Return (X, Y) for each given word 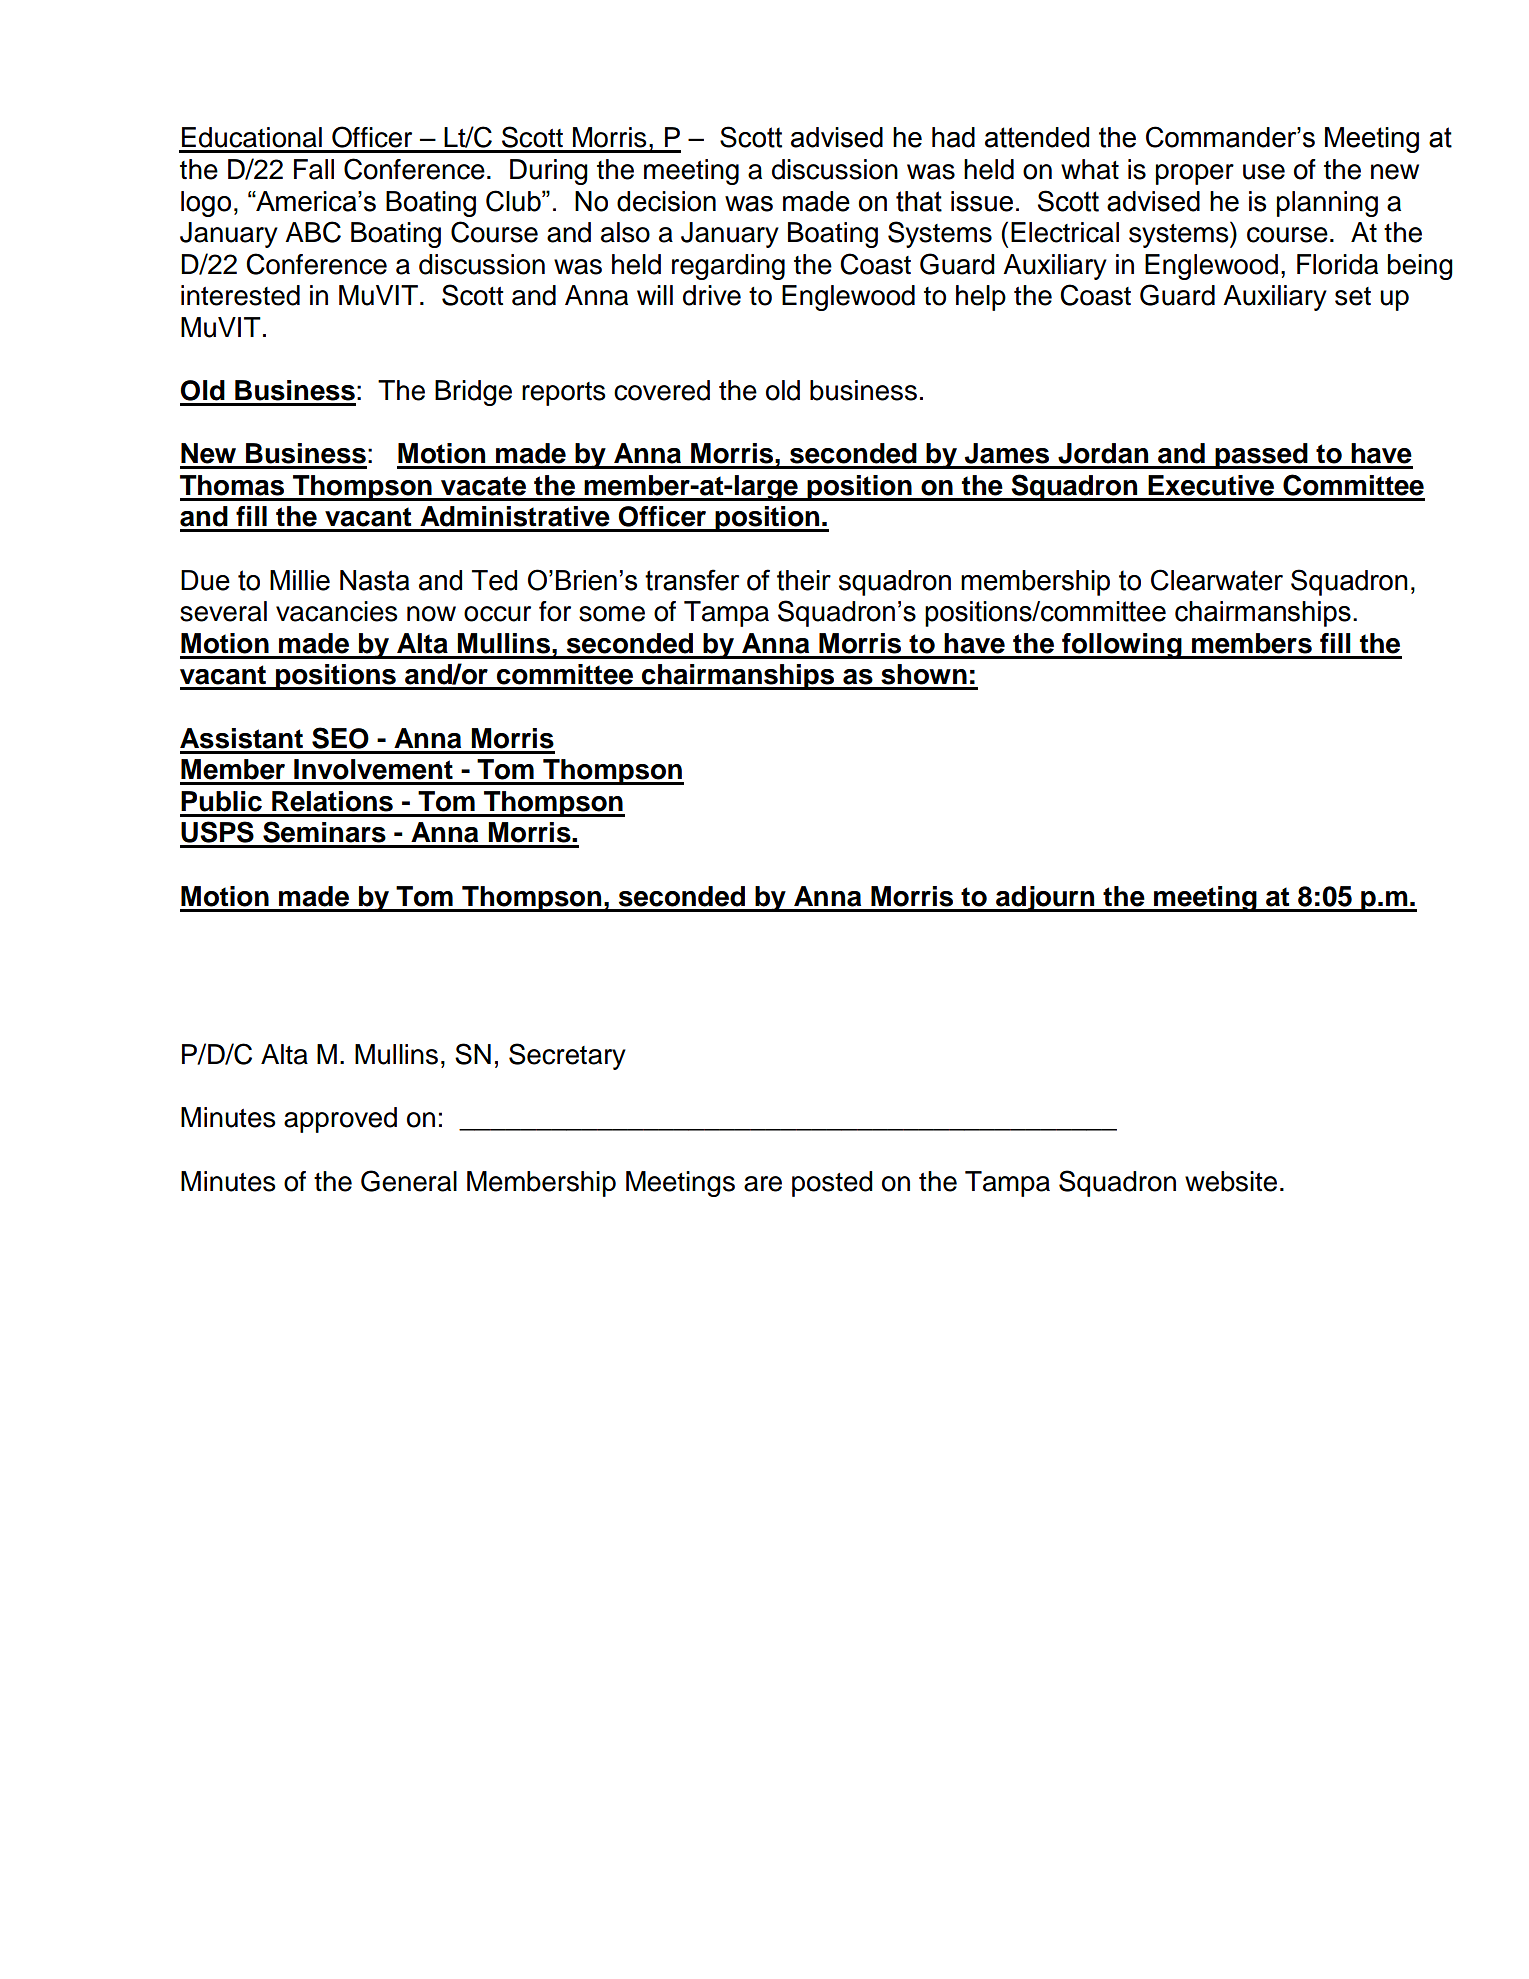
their (804, 580)
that (919, 201)
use (1264, 172)
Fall (314, 169)
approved (340, 1120)
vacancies (337, 611)
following (1122, 646)
